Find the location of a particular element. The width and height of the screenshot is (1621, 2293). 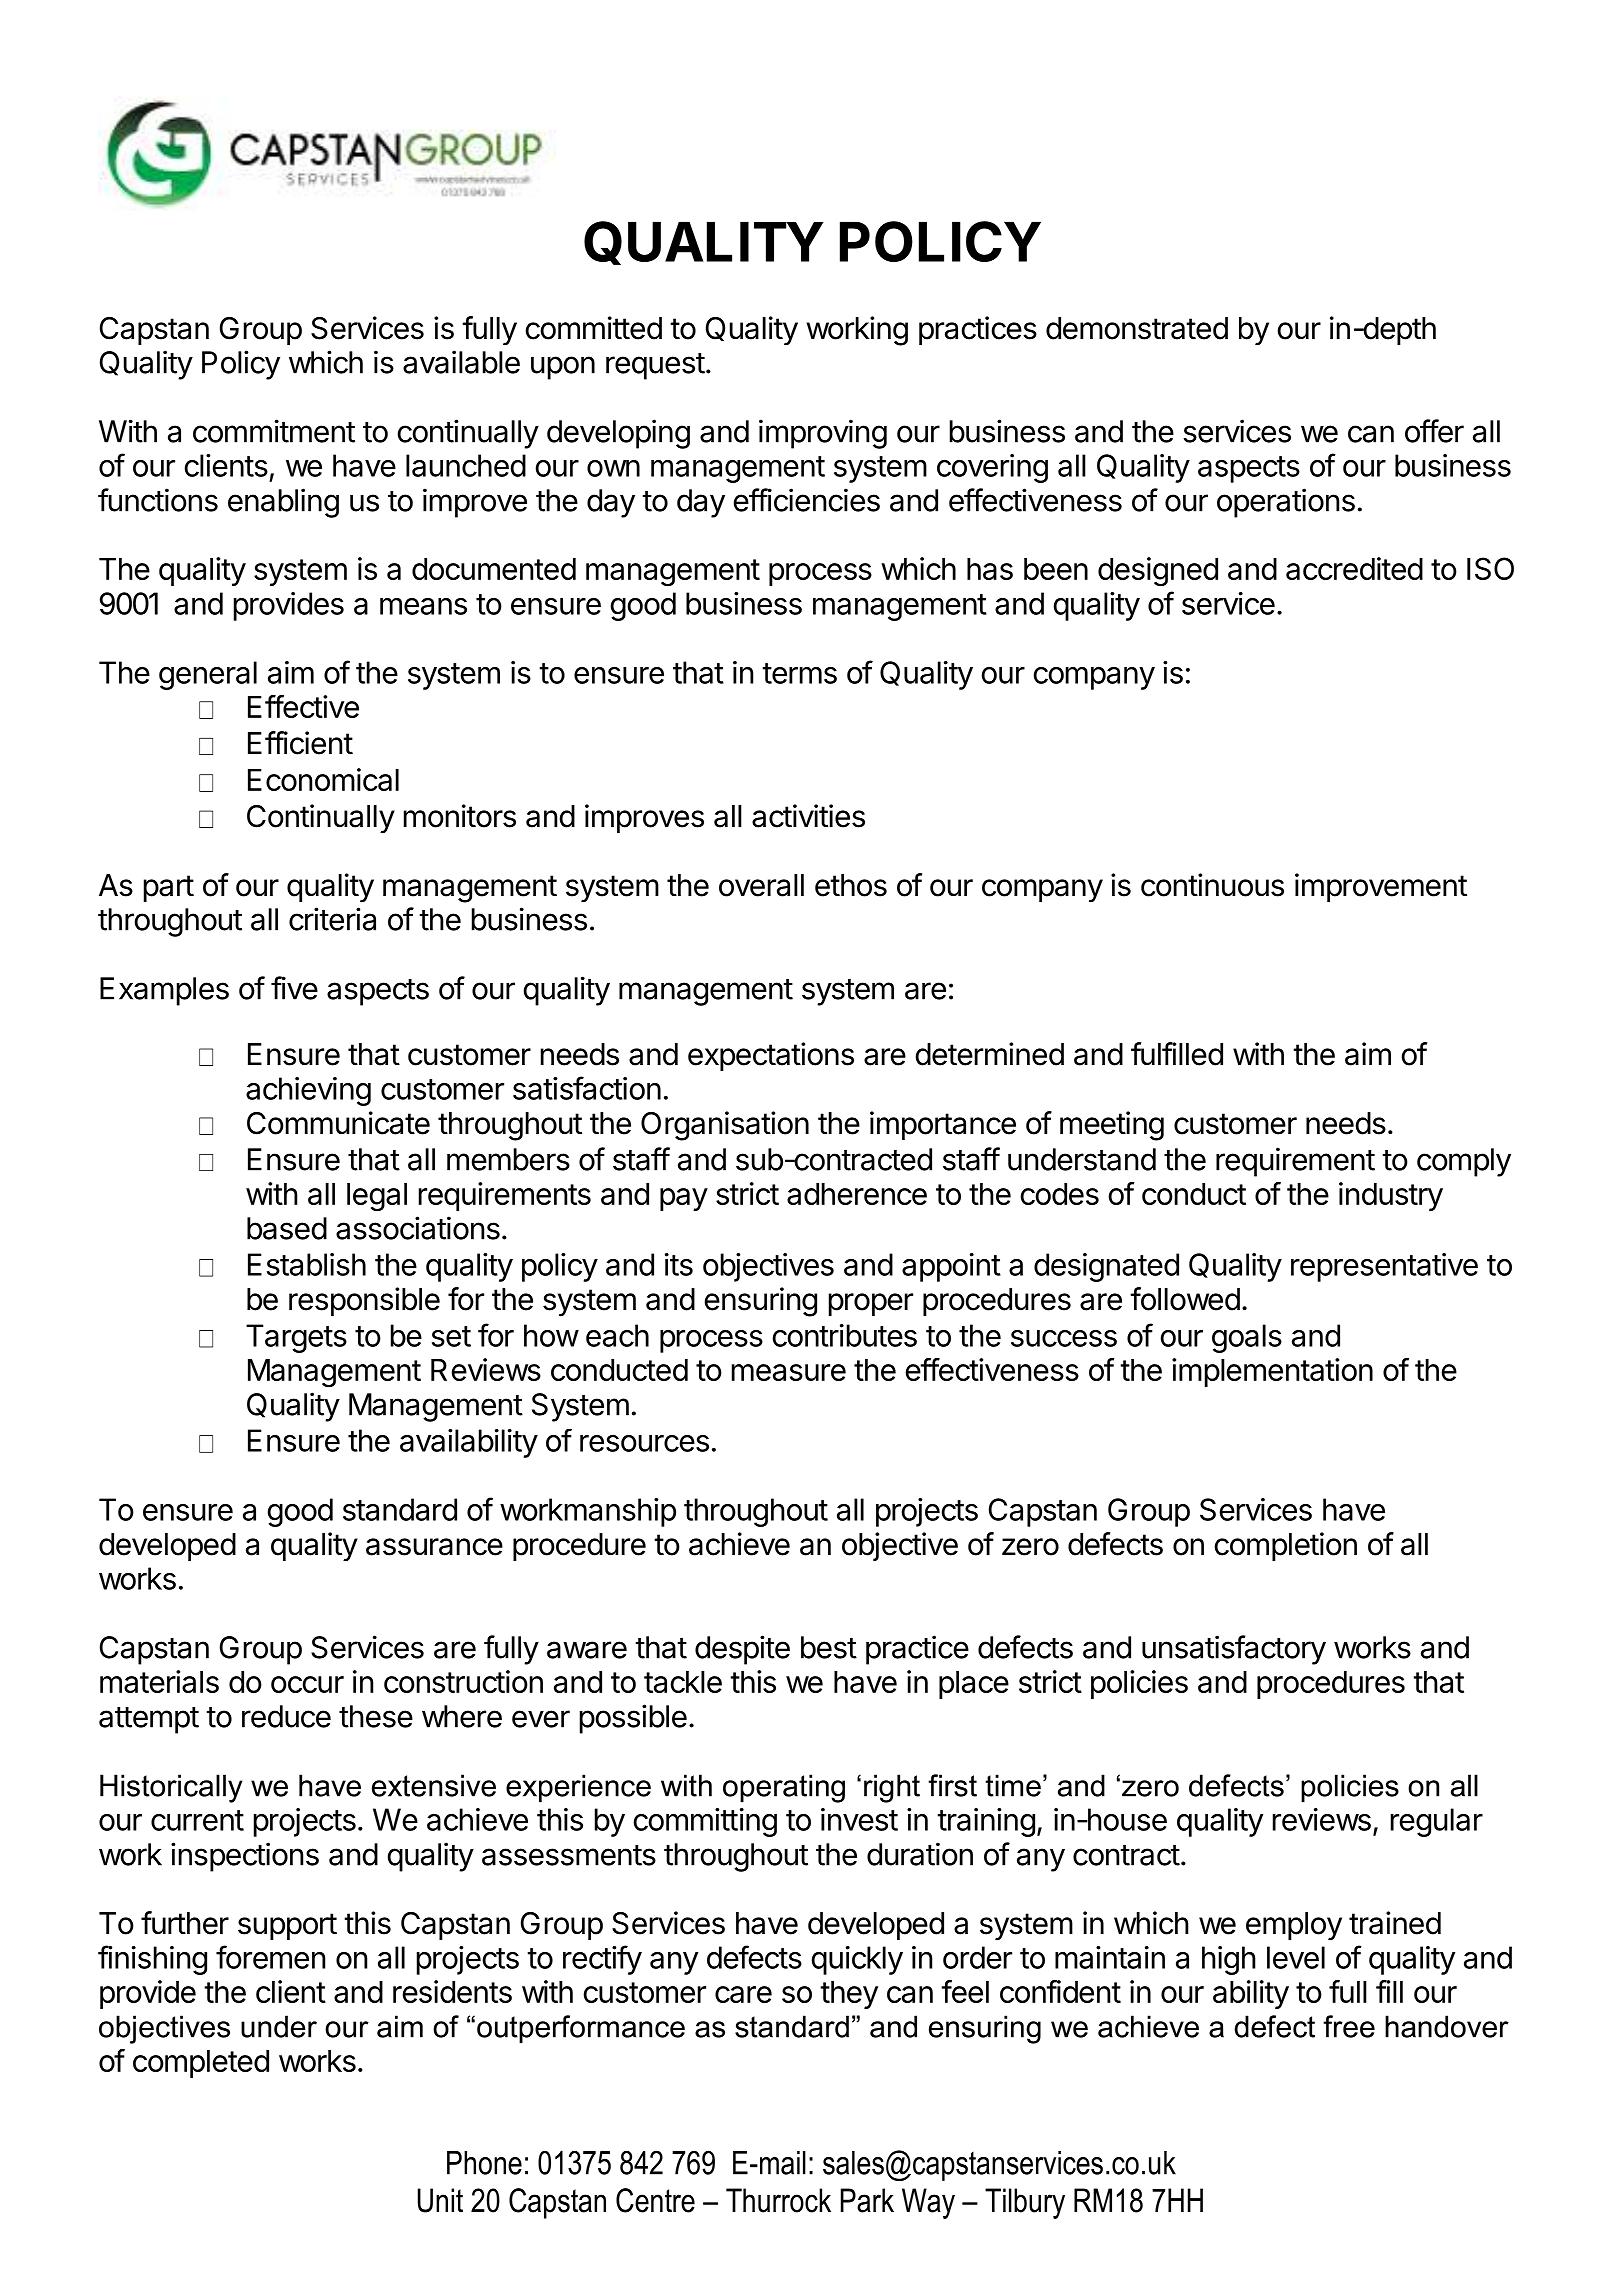

offer is located at coordinates (1434, 431).
